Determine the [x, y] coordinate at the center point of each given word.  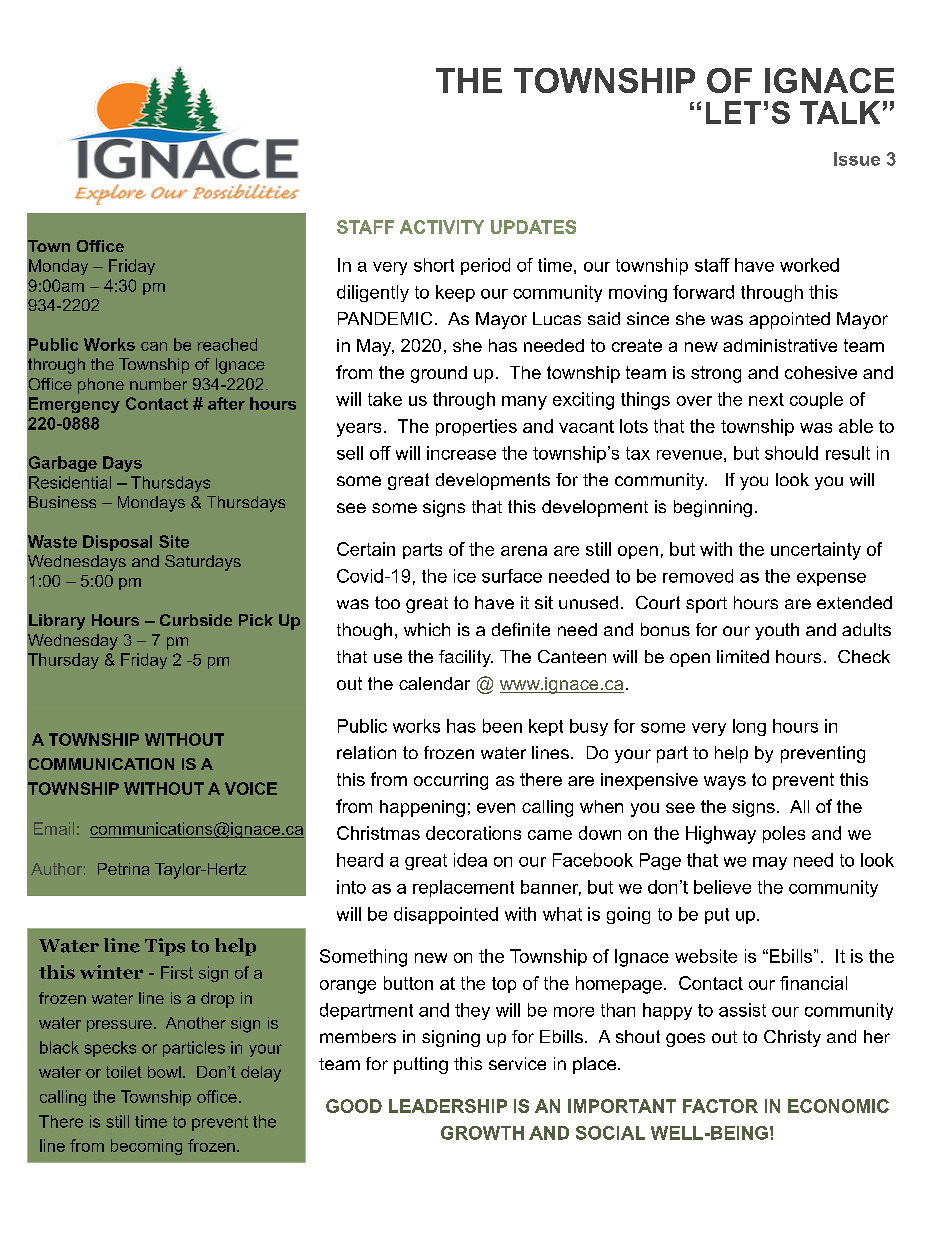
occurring [451, 781]
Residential [70, 482]
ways [725, 783]
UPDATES [533, 227]
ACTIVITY [442, 227]
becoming [146, 1147]
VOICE [251, 788]
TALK [840, 112]
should [791, 453]
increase [461, 453]
